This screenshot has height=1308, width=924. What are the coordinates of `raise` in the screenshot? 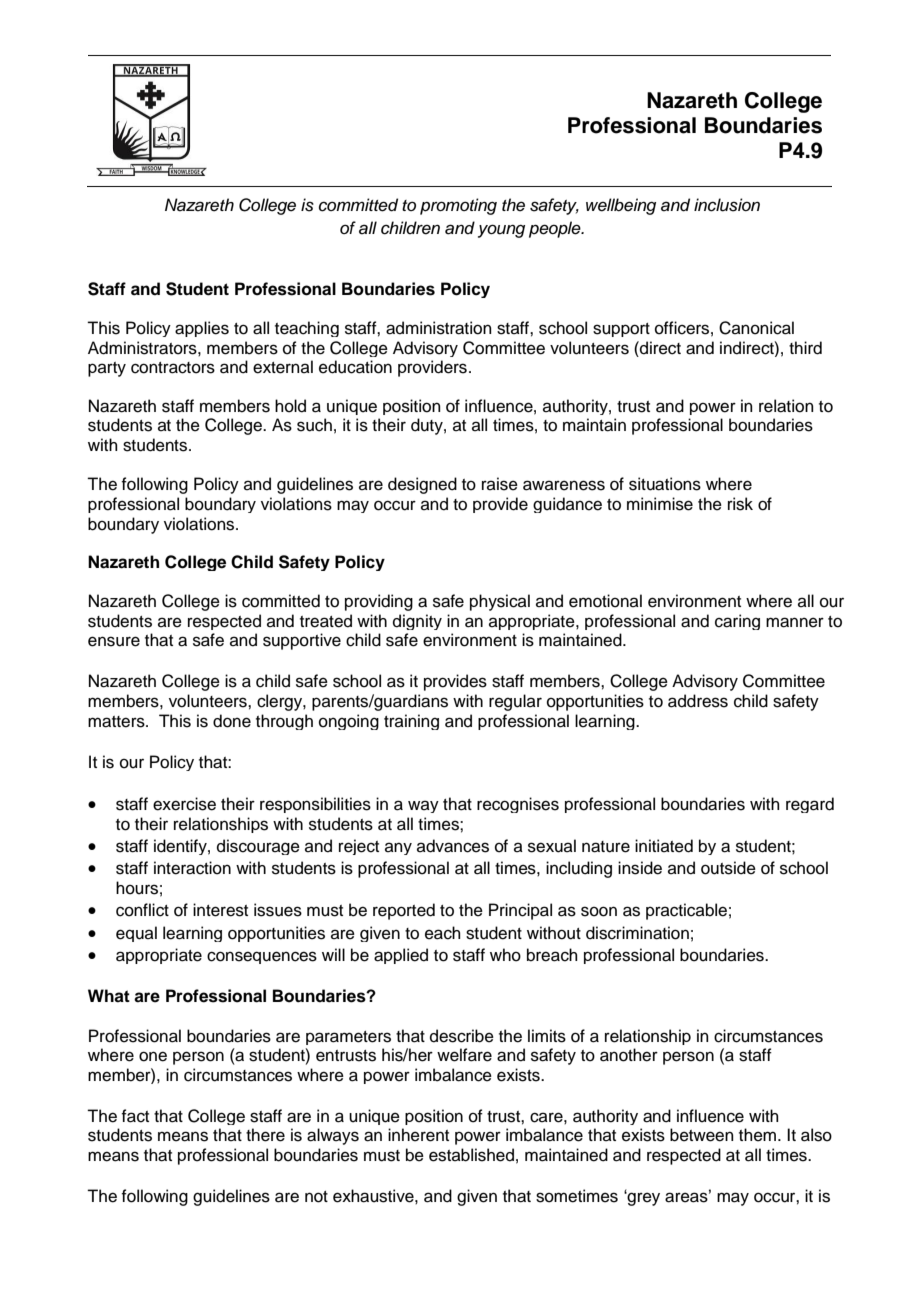 It's located at (500, 484).
